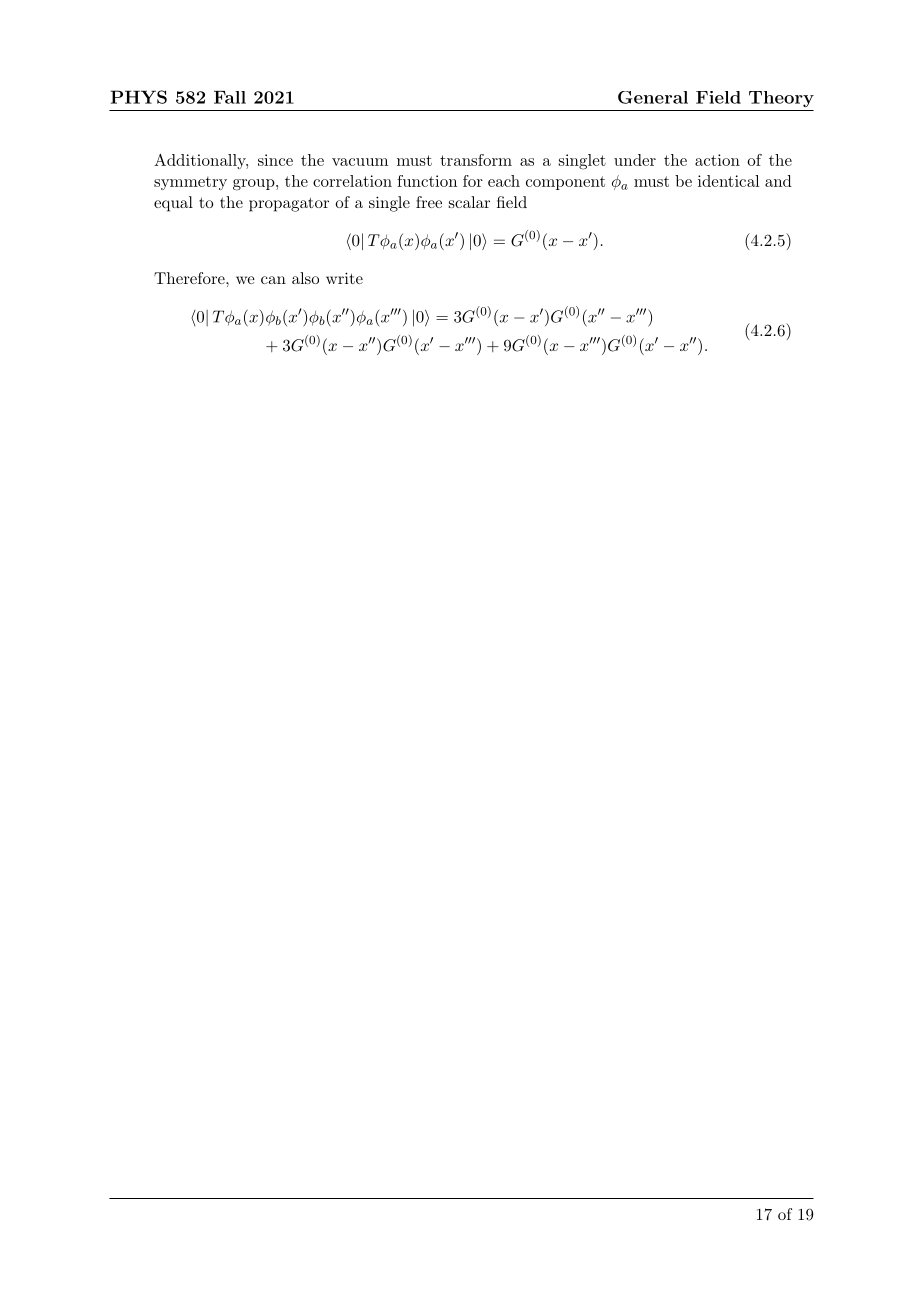 Image resolution: width=924 pixels, height=1308 pixels. What do you see at coordinates (427, 181) in the image?
I see `function` at bounding box center [427, 181].
